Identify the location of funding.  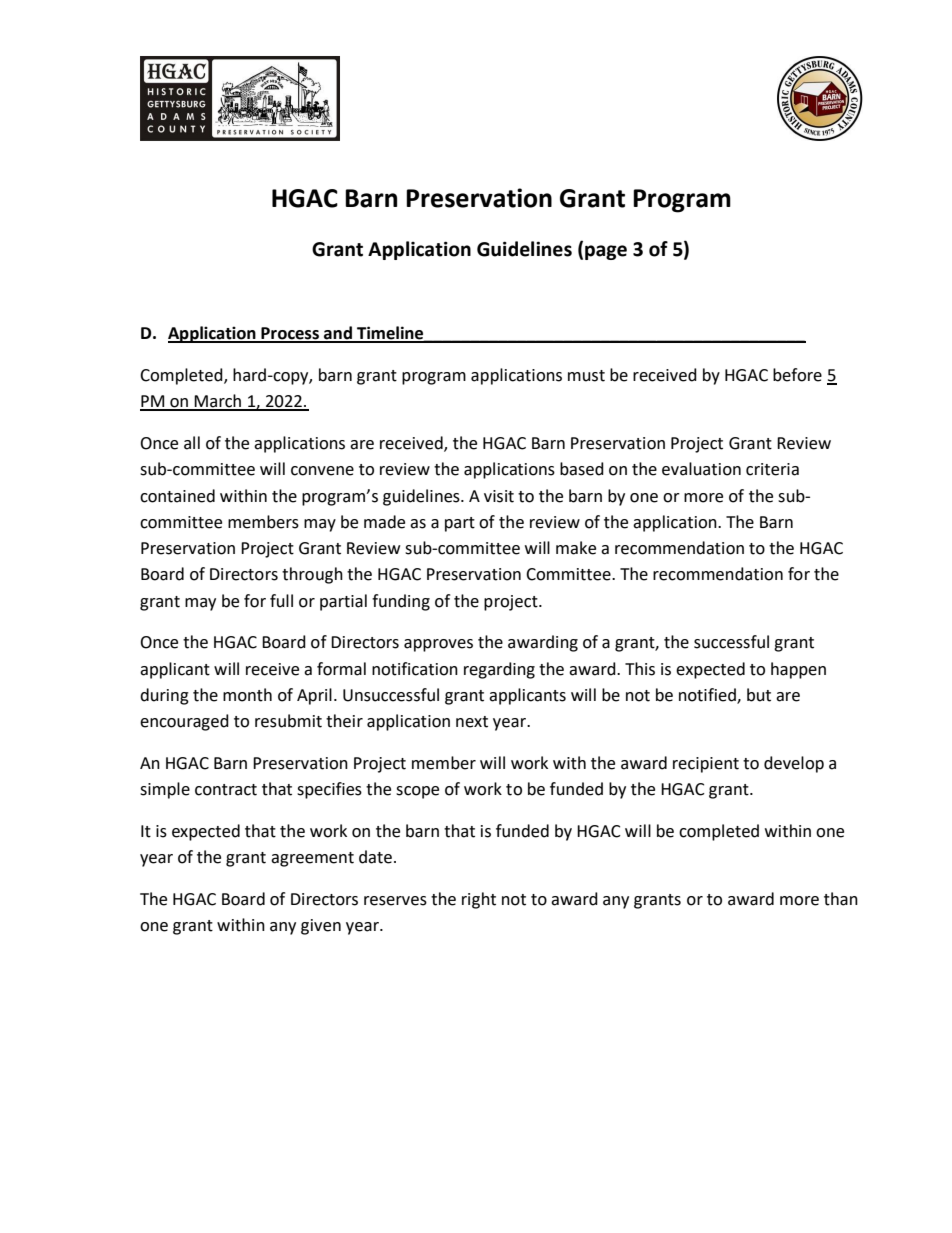
(401, 602).
